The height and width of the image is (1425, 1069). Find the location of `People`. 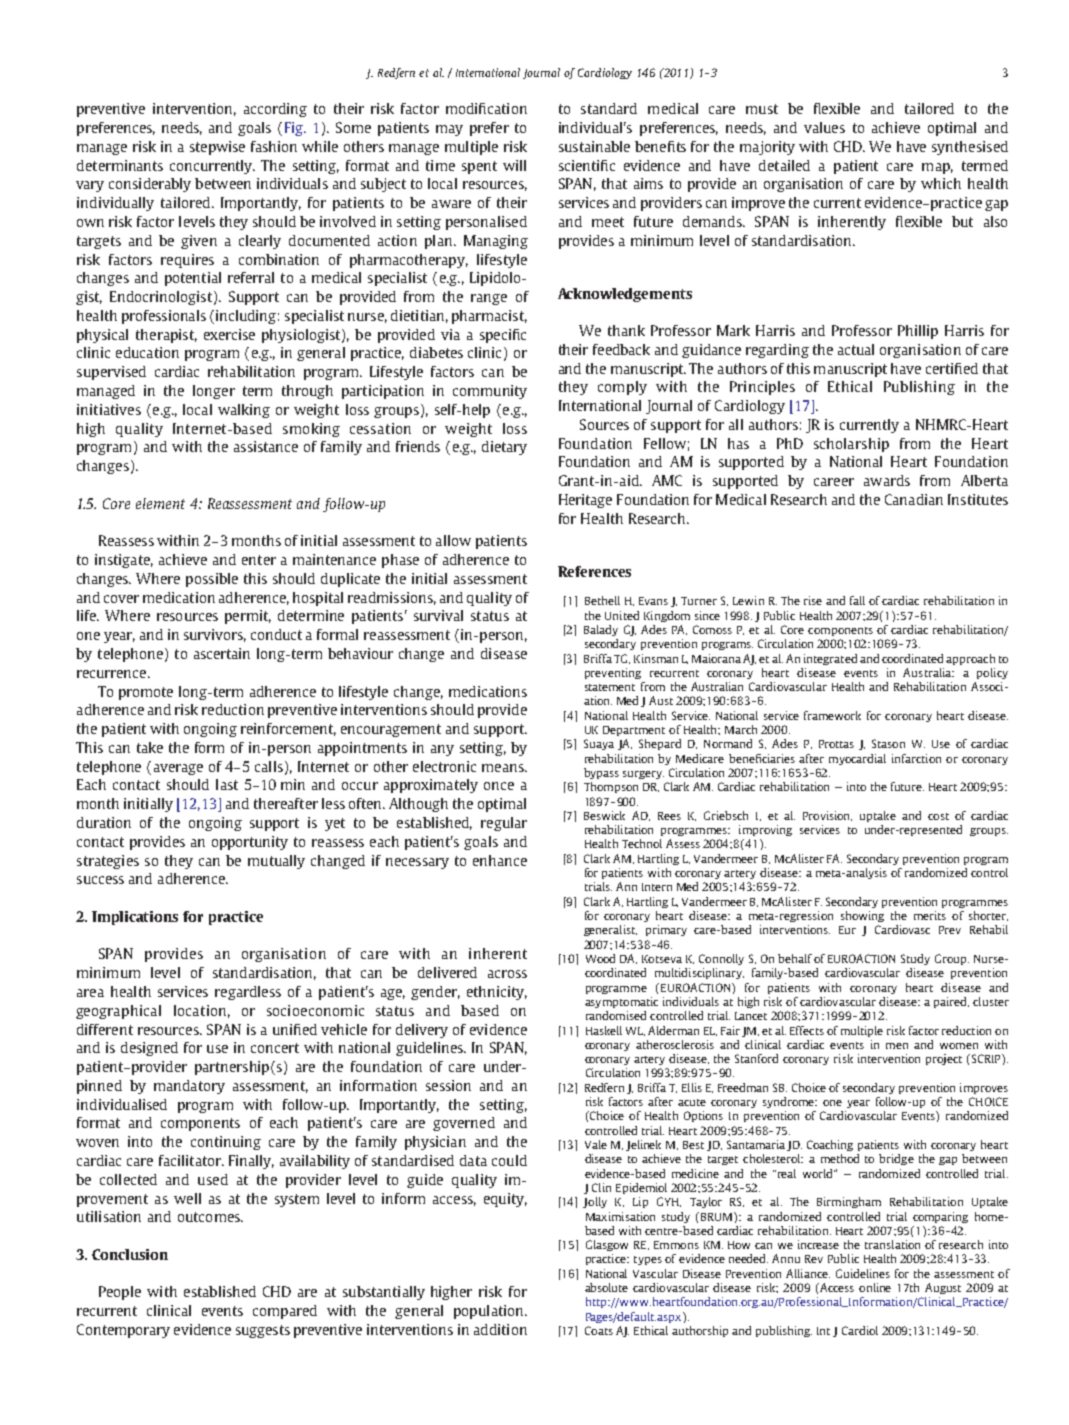

People is located at coordinates (120, 1293).
